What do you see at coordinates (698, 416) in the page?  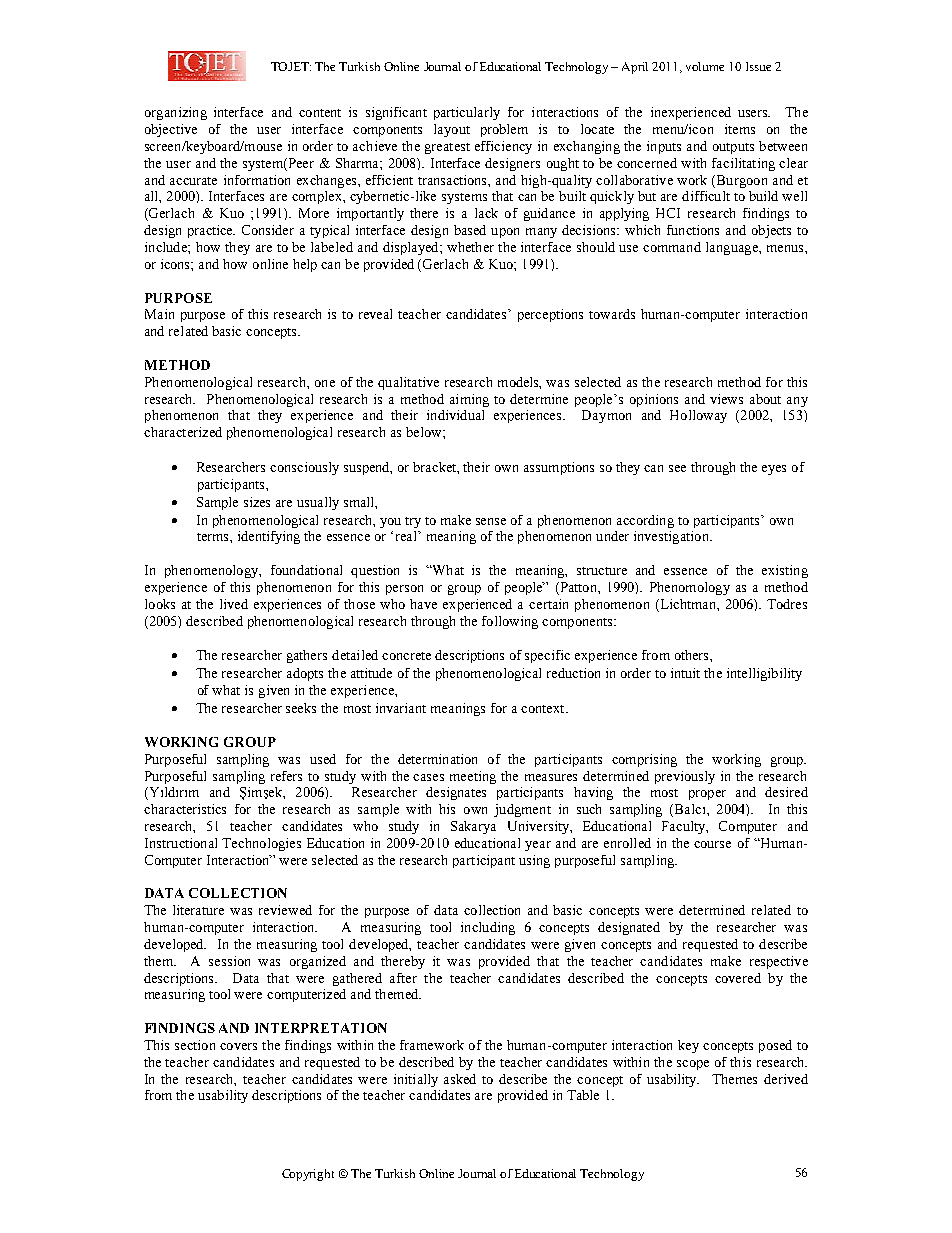 I see `Holloway` at bounding box center [698, 416].
